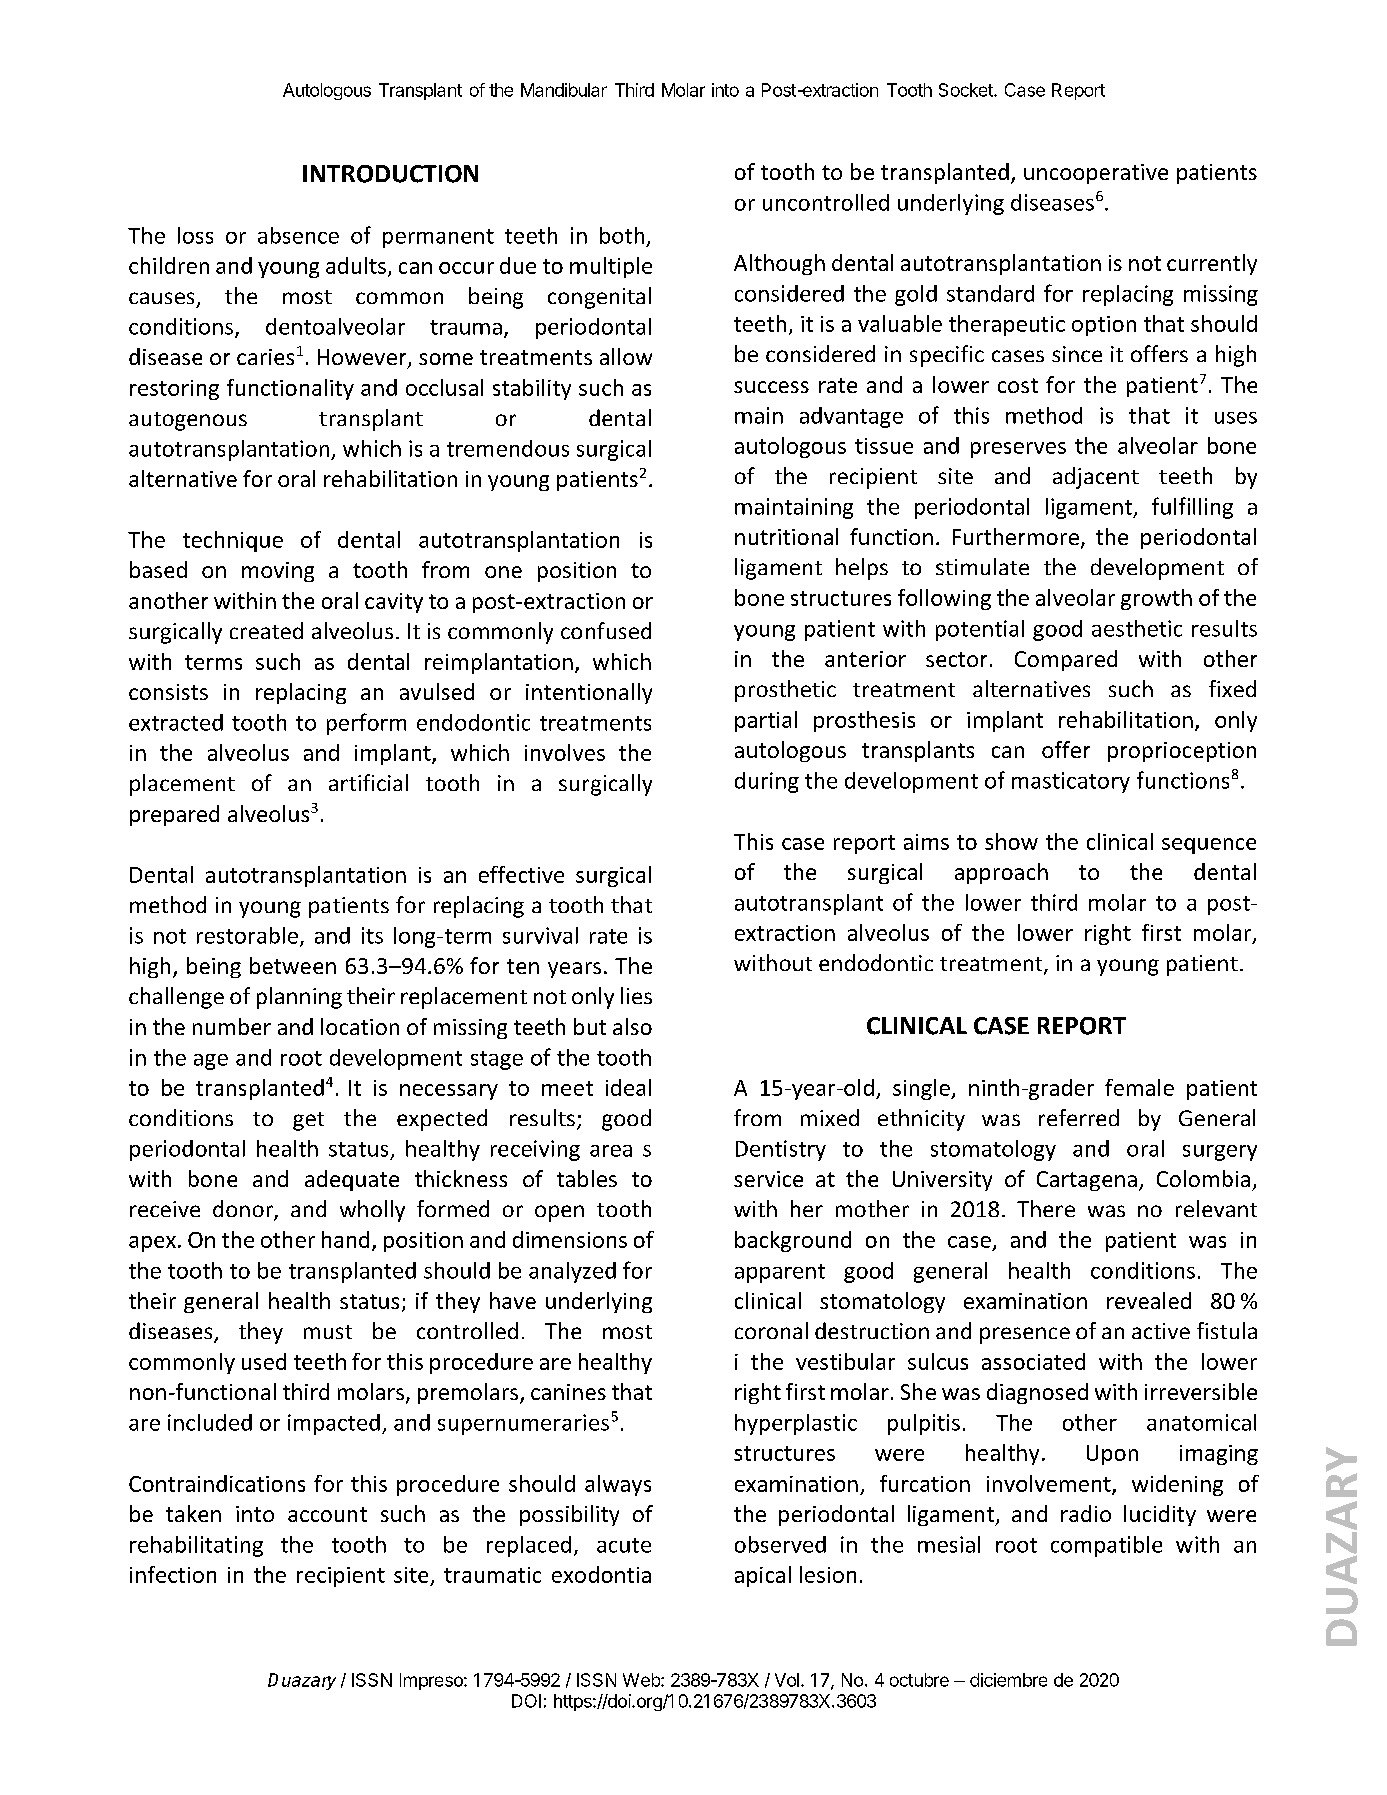 The image size is (1387, 1795). I want to click on Web, so click(642, 1680).
